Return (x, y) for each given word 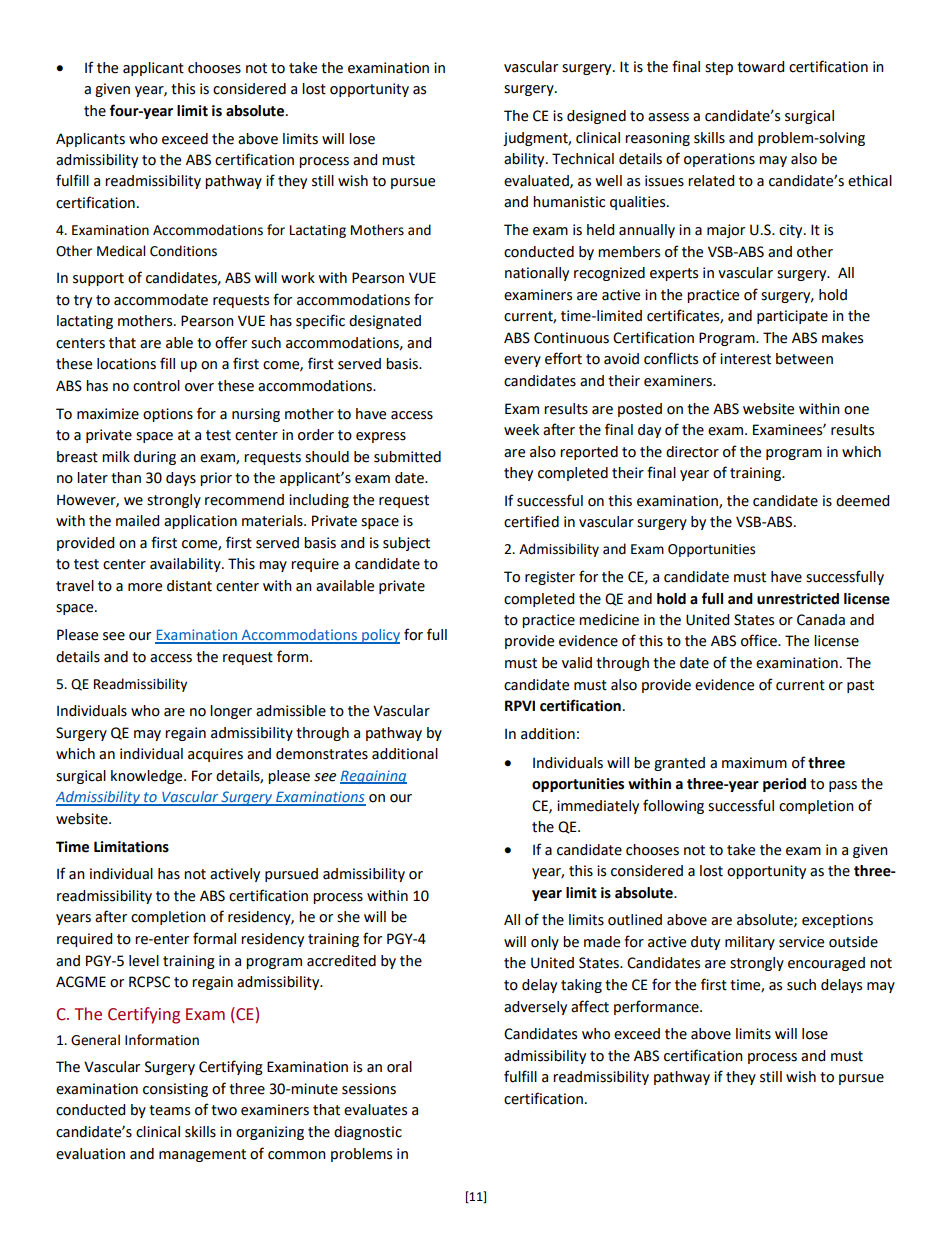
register (550, 578)
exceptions (837, 921)
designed (596, 117)
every (522, 361)
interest (745, 359)
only (545, 943)
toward (760, 67)
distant (189, 586)
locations (126, 364)
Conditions (183, 251)
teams (169, 1110)
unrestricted (798, 599)
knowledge (148, 777)
